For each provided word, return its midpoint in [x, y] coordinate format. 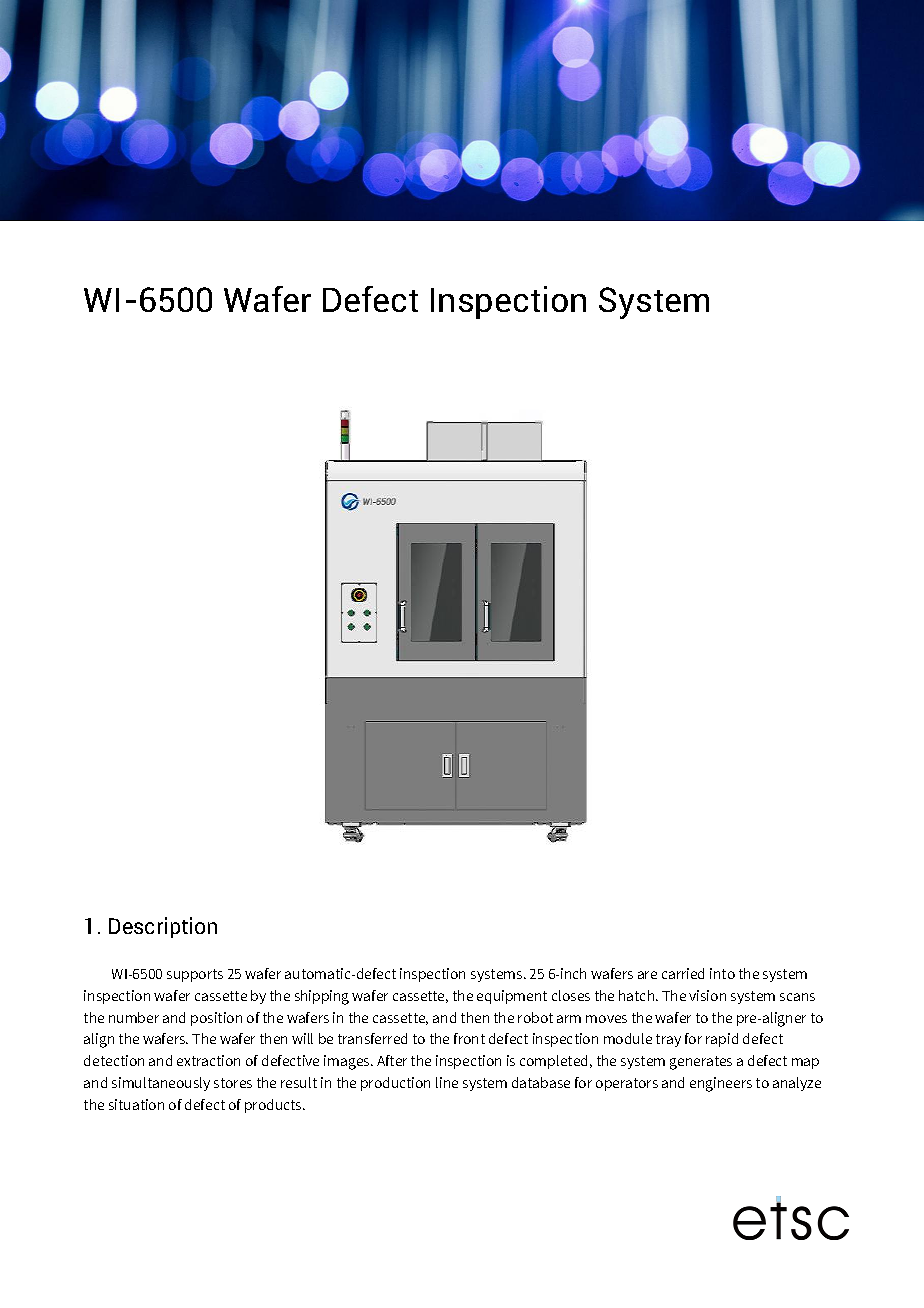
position [216, 1019]
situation [136, 1104]
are [647, 975]
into [722, 973]
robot [535, 1017]
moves [606, 1019]
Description [163, 927]
